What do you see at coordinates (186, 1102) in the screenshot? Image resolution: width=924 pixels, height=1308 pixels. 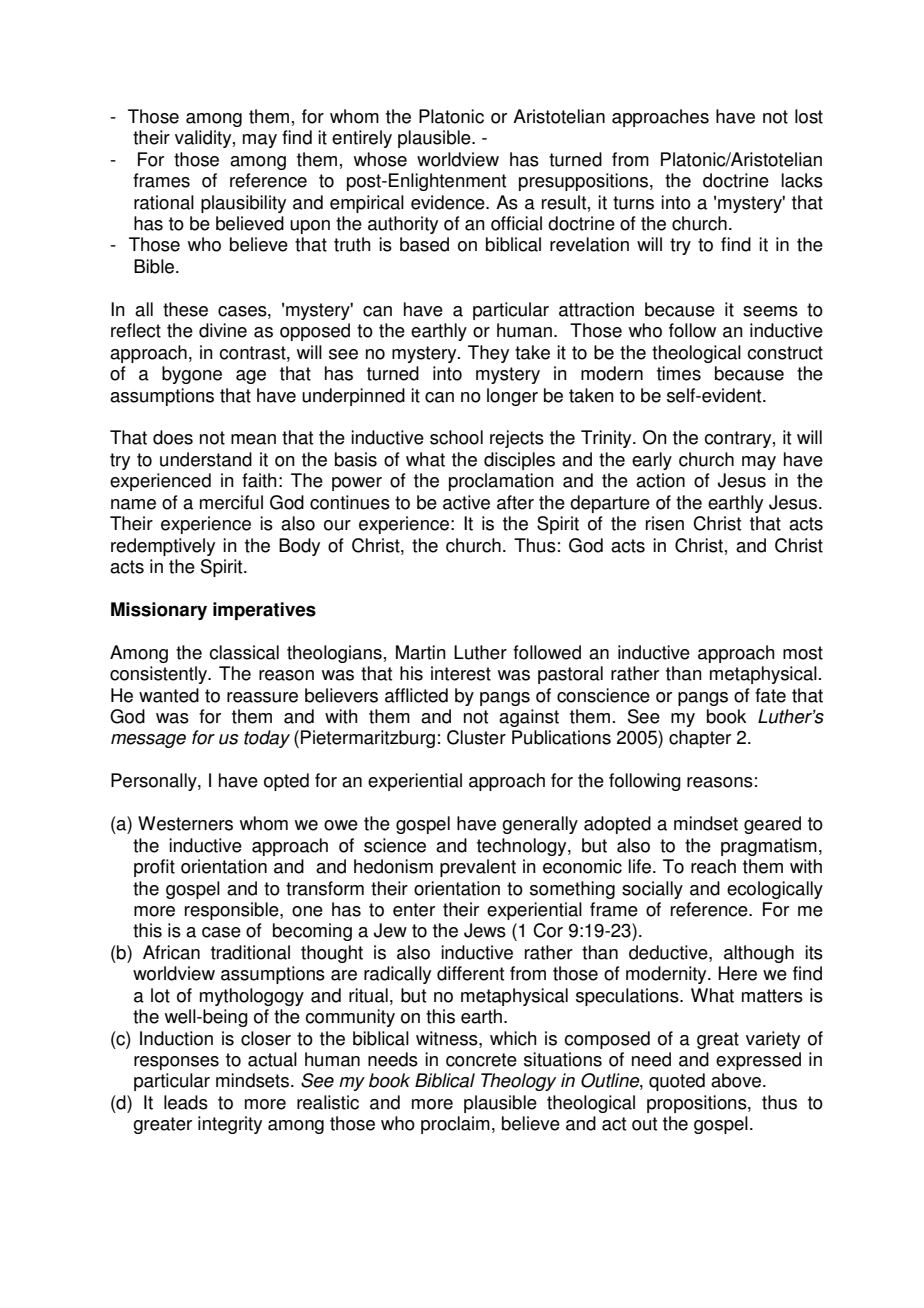 I see `leads` at bounding box center [186, 1102].
